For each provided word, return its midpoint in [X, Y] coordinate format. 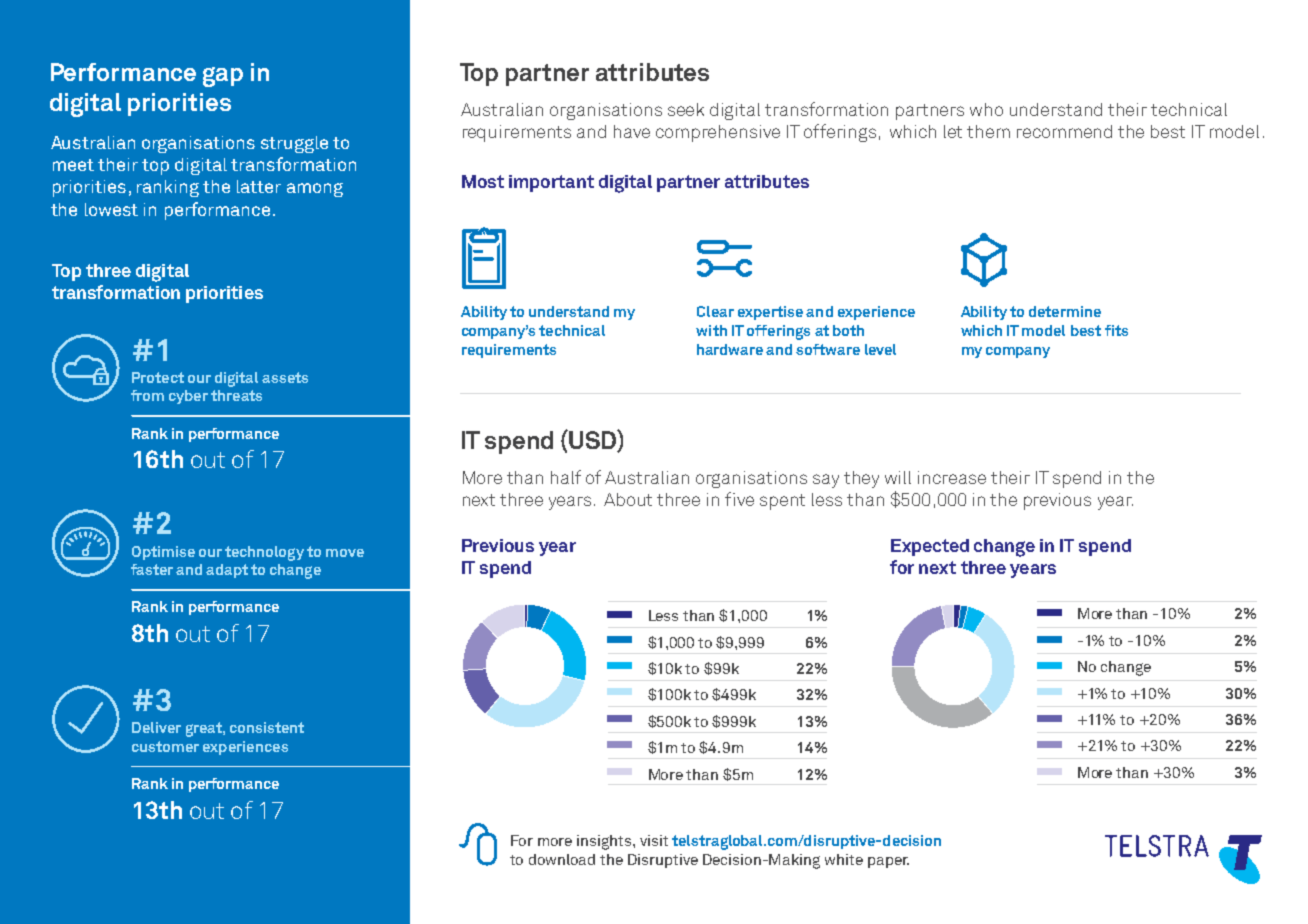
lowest [111, 209]
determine [1065, 311]
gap [223, 77]
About [628, 499]
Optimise [163, 553]
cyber [188, 397]
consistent [267, 727]
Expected [930, 547]
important [551, 183]
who [986, 109]
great [205, 729]
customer [165, 746]
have [632, 131]
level [880, 349]
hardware [730, 349]
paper [888, 862]
